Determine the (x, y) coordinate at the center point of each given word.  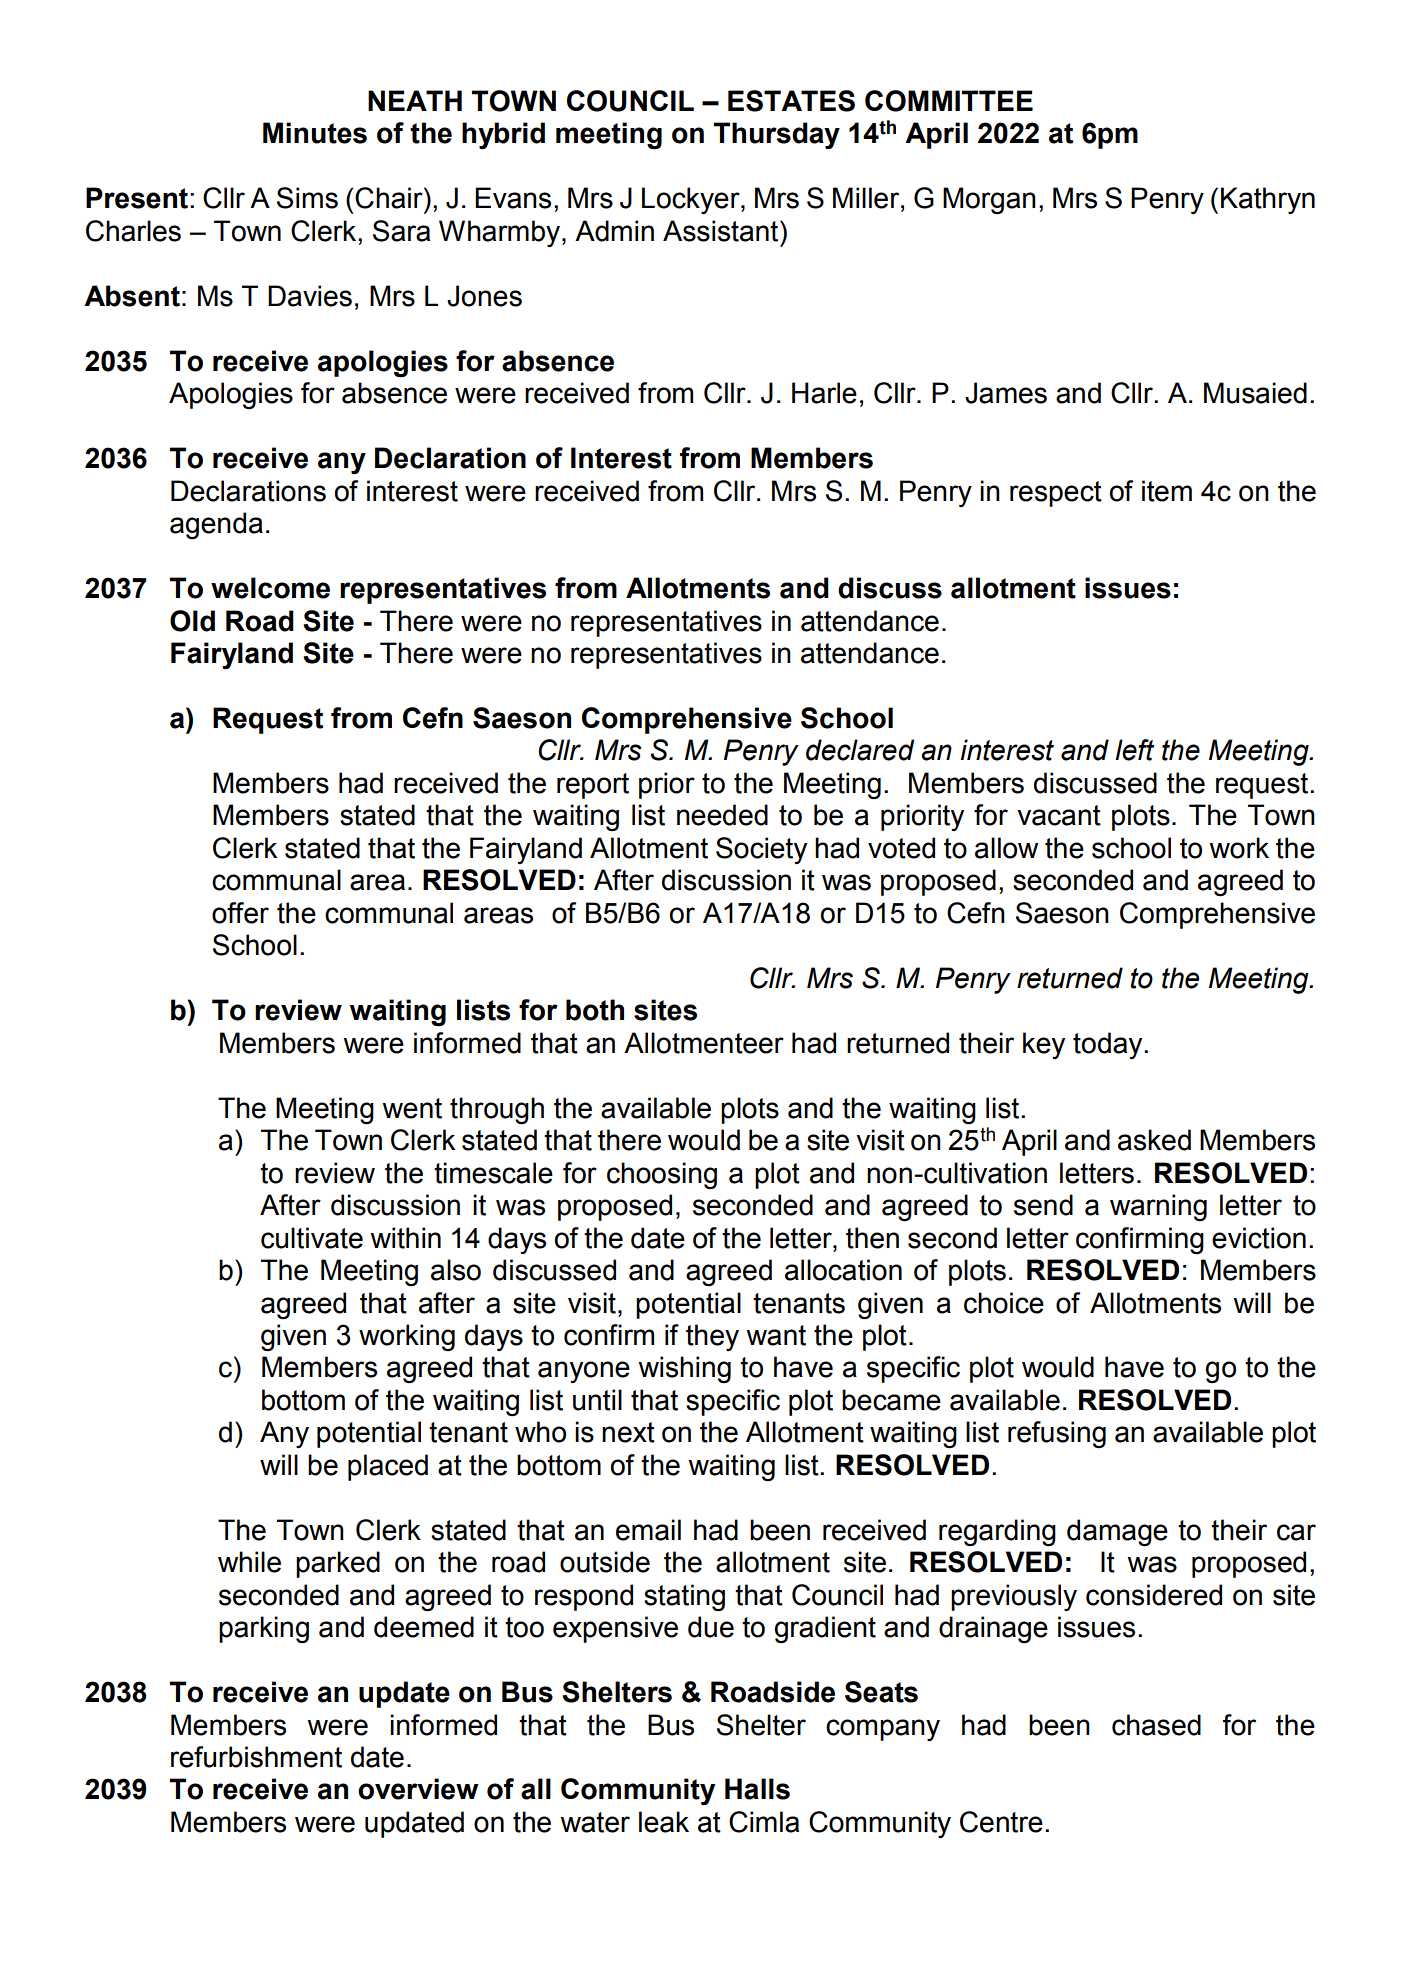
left (1134, 750)
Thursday (777, 135)
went (412, 1108)
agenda (216, 525)
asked (1154, 1140)
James (1006, 393)
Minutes (315, 133)
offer (240, 913)
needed (722, 815)
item (1167, 491)
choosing (662, 1175)
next (628, 1432)
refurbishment (256, 1757)
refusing (1057, 1434)
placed (388, 1467)
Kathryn (1268, 200)
